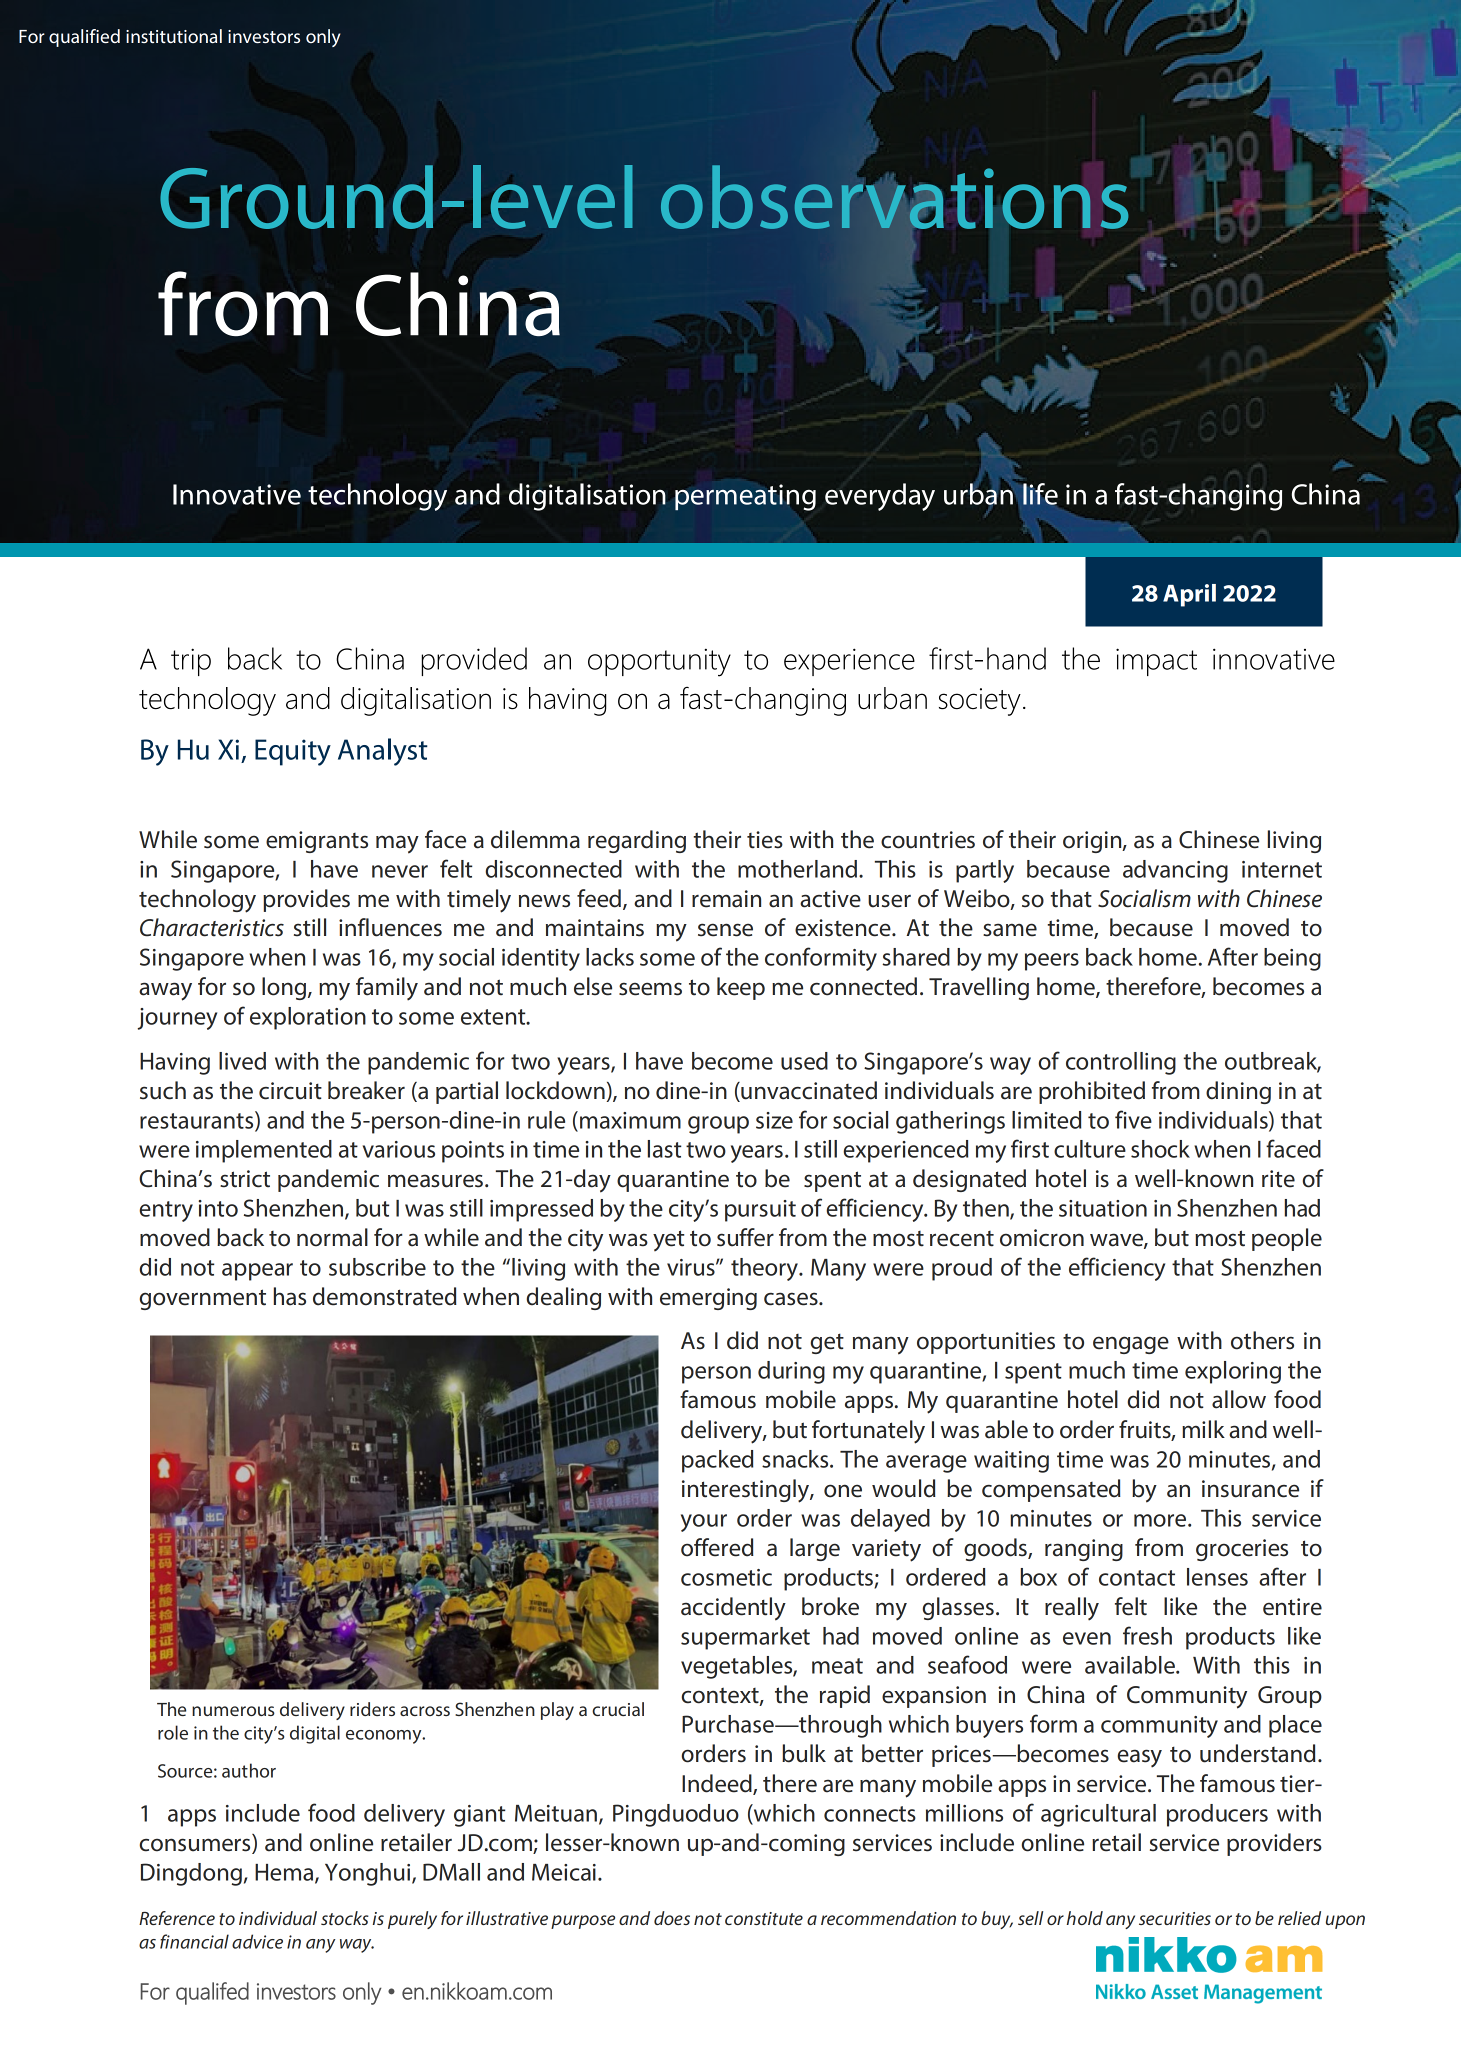 The width and height of the image is (1461, 2067). What do you see at coordinates (880, 497) in the image?
I see `everyday` at bounding box center [880, 497].
